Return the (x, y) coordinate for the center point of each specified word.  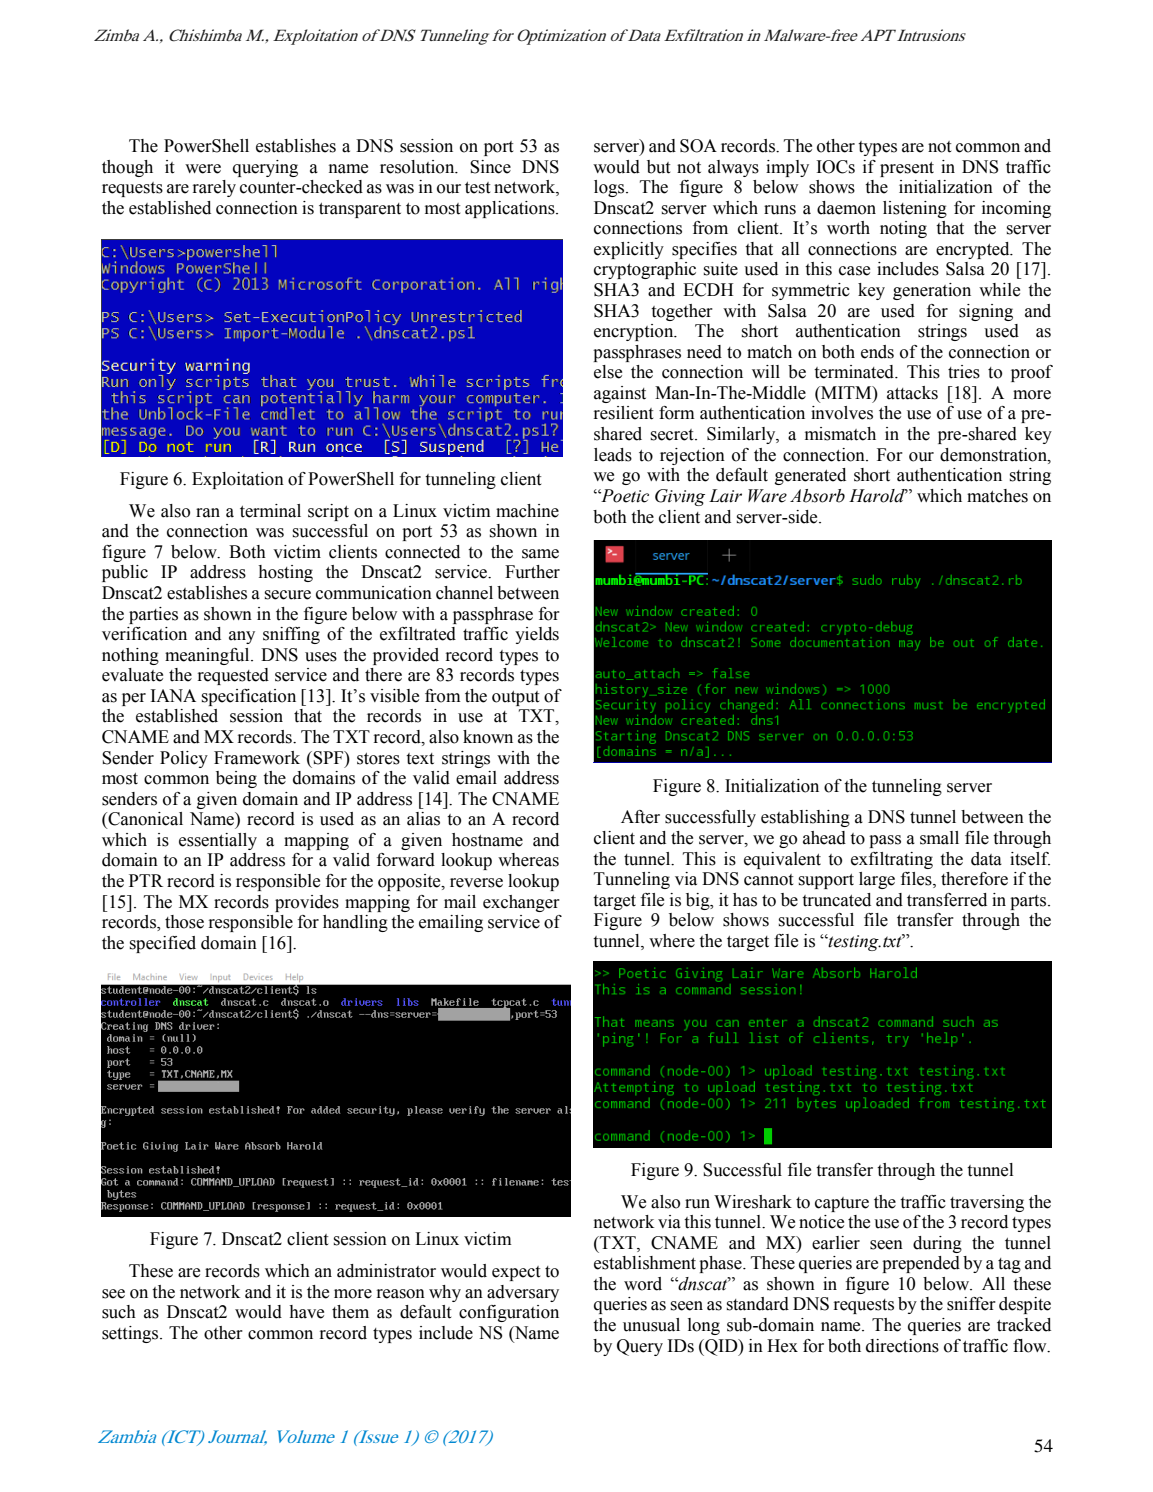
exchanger (521, 903)
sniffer (971, 1304)
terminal (270, 511)
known (488, 737)
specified (163, 944)
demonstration (994, 455)
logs (610, 188)
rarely (214, 188)
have (306, 1312)
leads (613, 455)
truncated (836, 900)
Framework (257, 758)
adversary (523, 1293)
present (907, 169)
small (939, 838)
